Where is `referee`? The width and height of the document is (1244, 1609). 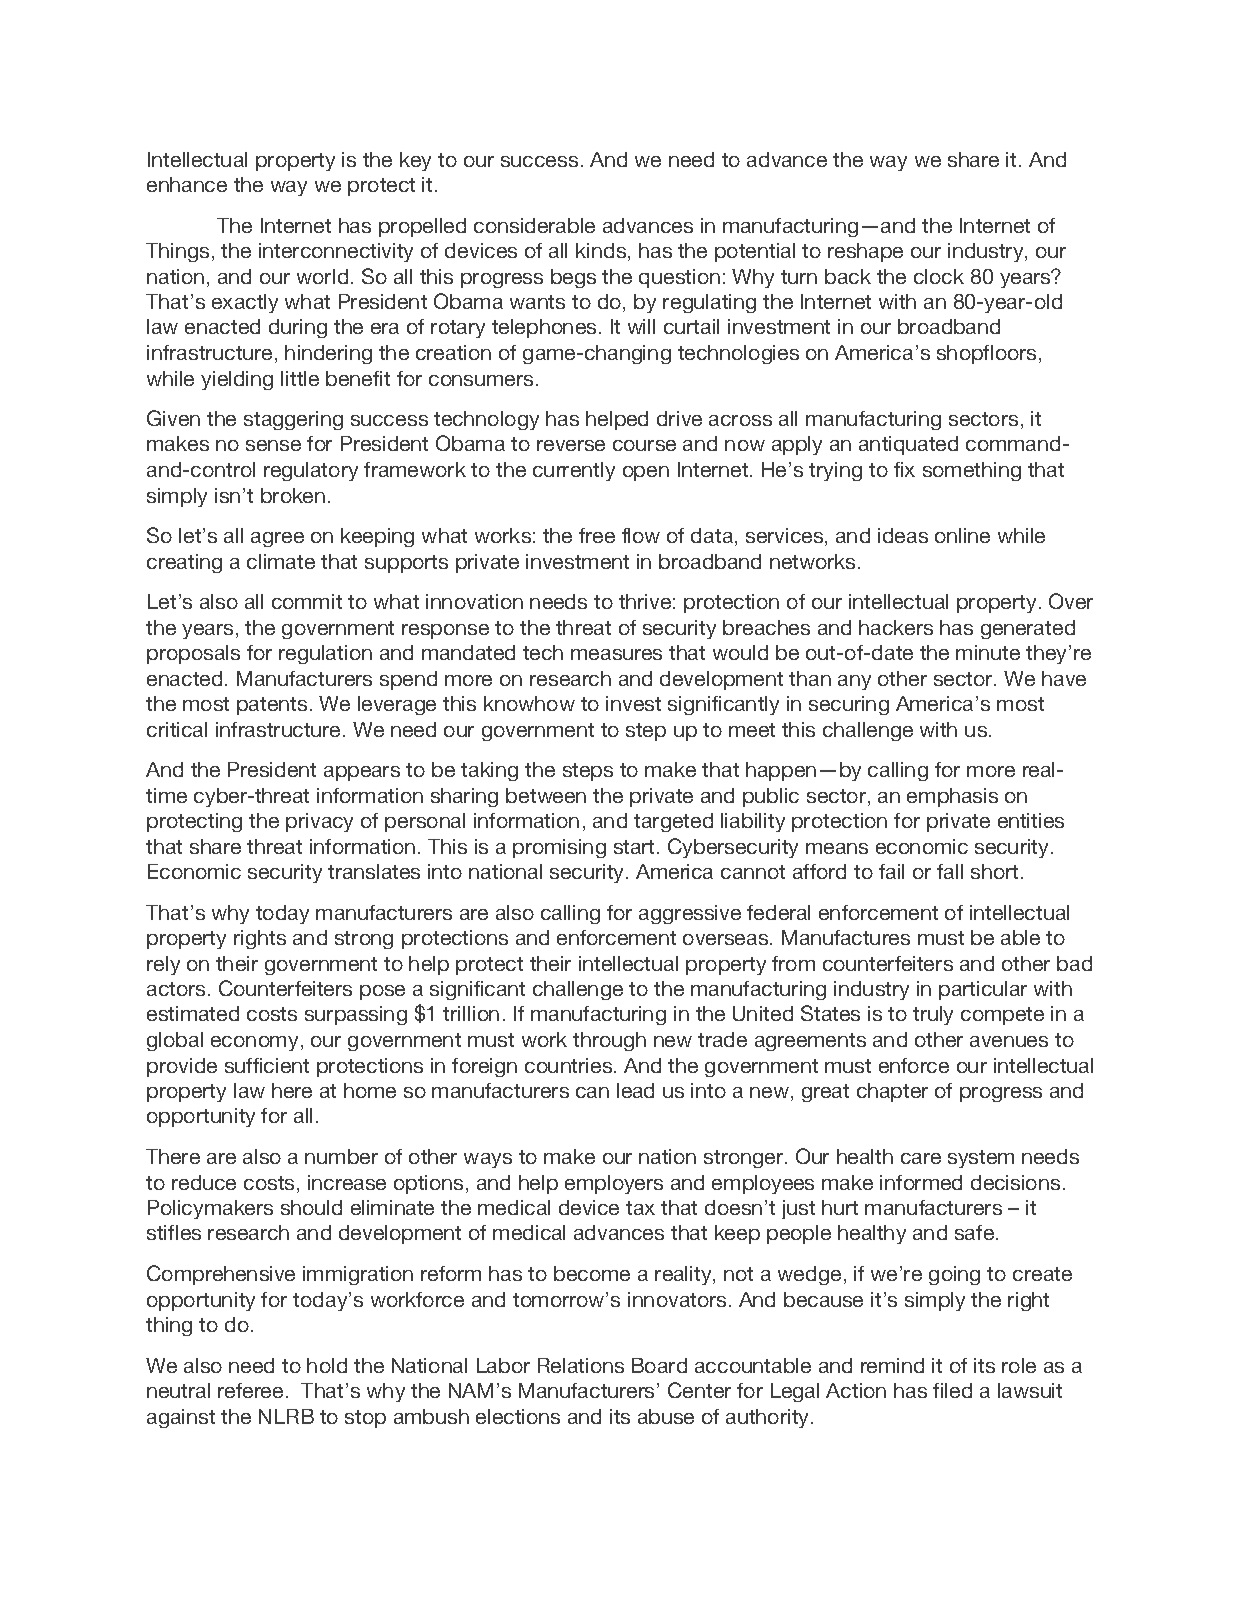
referee is located at coordinates (250, 1390).
